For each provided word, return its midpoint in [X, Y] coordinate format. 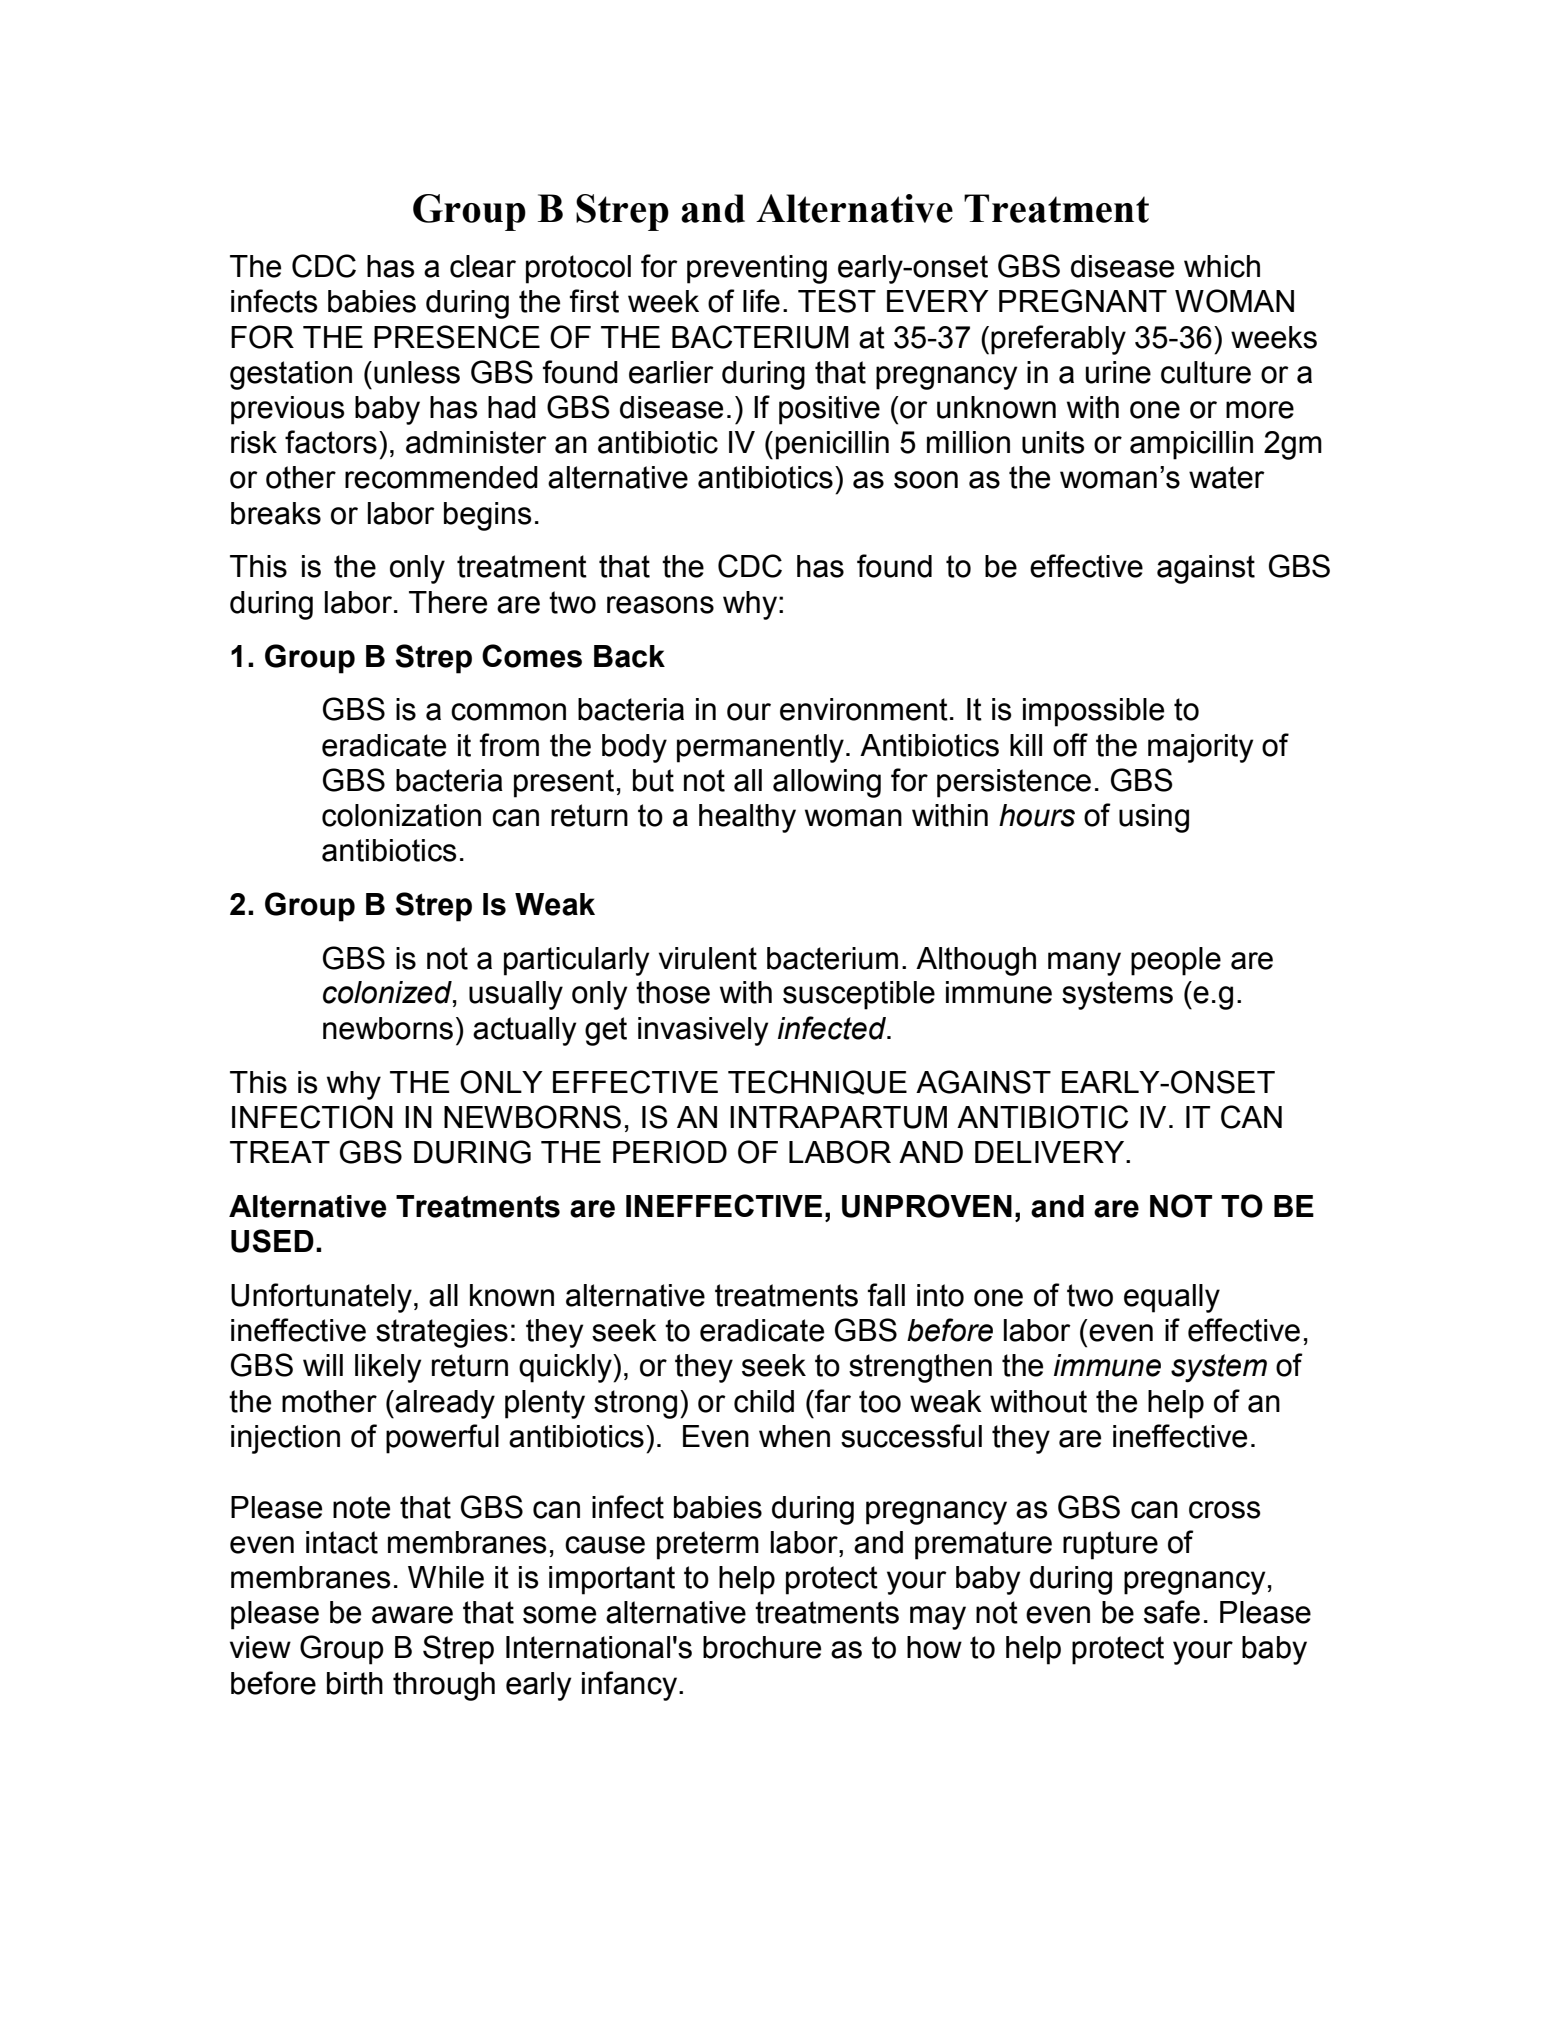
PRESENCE [457, 337]
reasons [660, 605]
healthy [747, 818]
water [1227, 477]
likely [388, 1368]
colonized [388, 993]
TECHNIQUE [817, 1082]
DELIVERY [1051, 1152]
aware [412, 1615]
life [761, 301]
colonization [401, 815]
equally [1172, 1298]
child [764, 1401]
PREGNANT [1083, 301]
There [448, 602]
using [1154, 818]
